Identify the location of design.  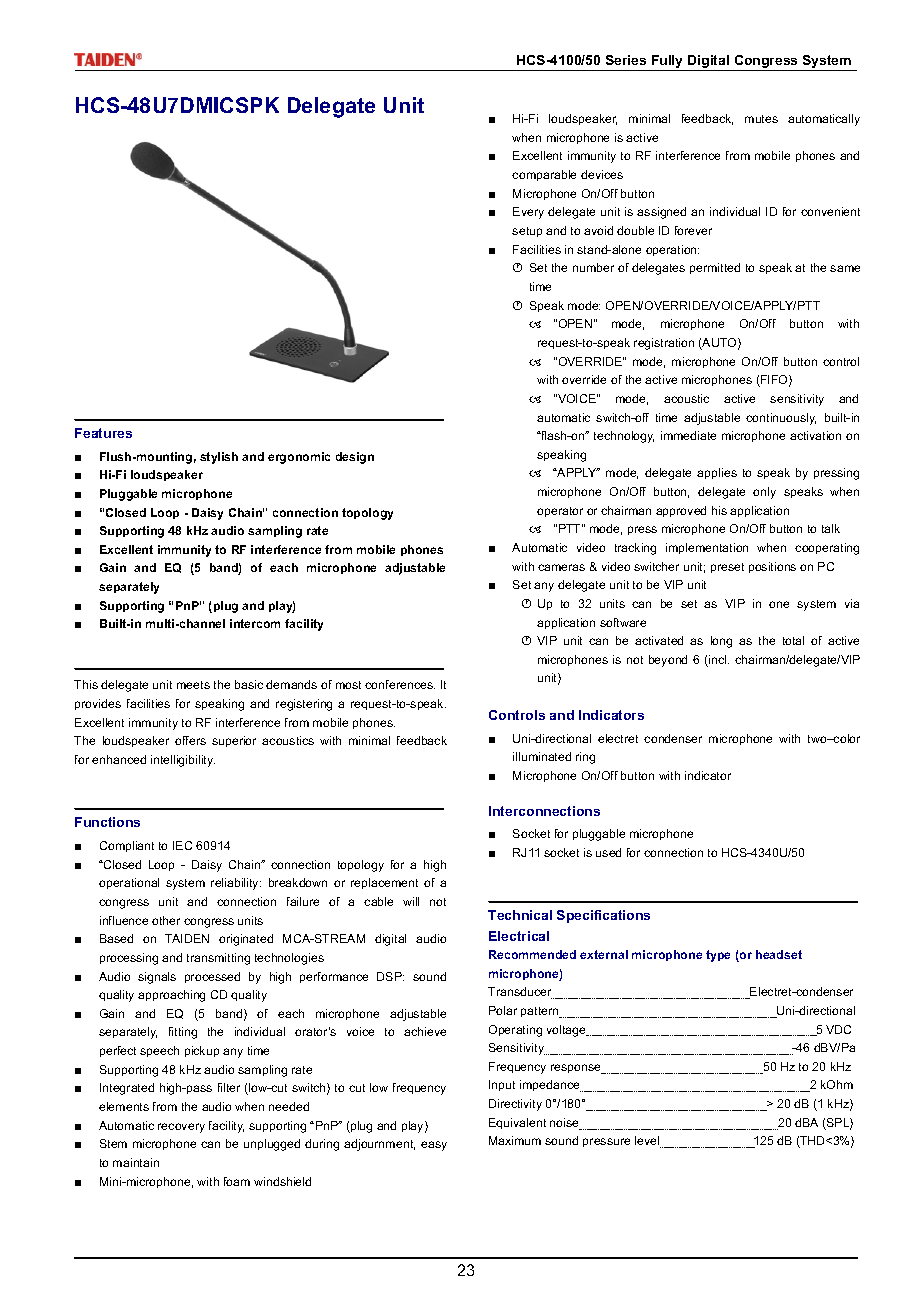
(355, 458).
